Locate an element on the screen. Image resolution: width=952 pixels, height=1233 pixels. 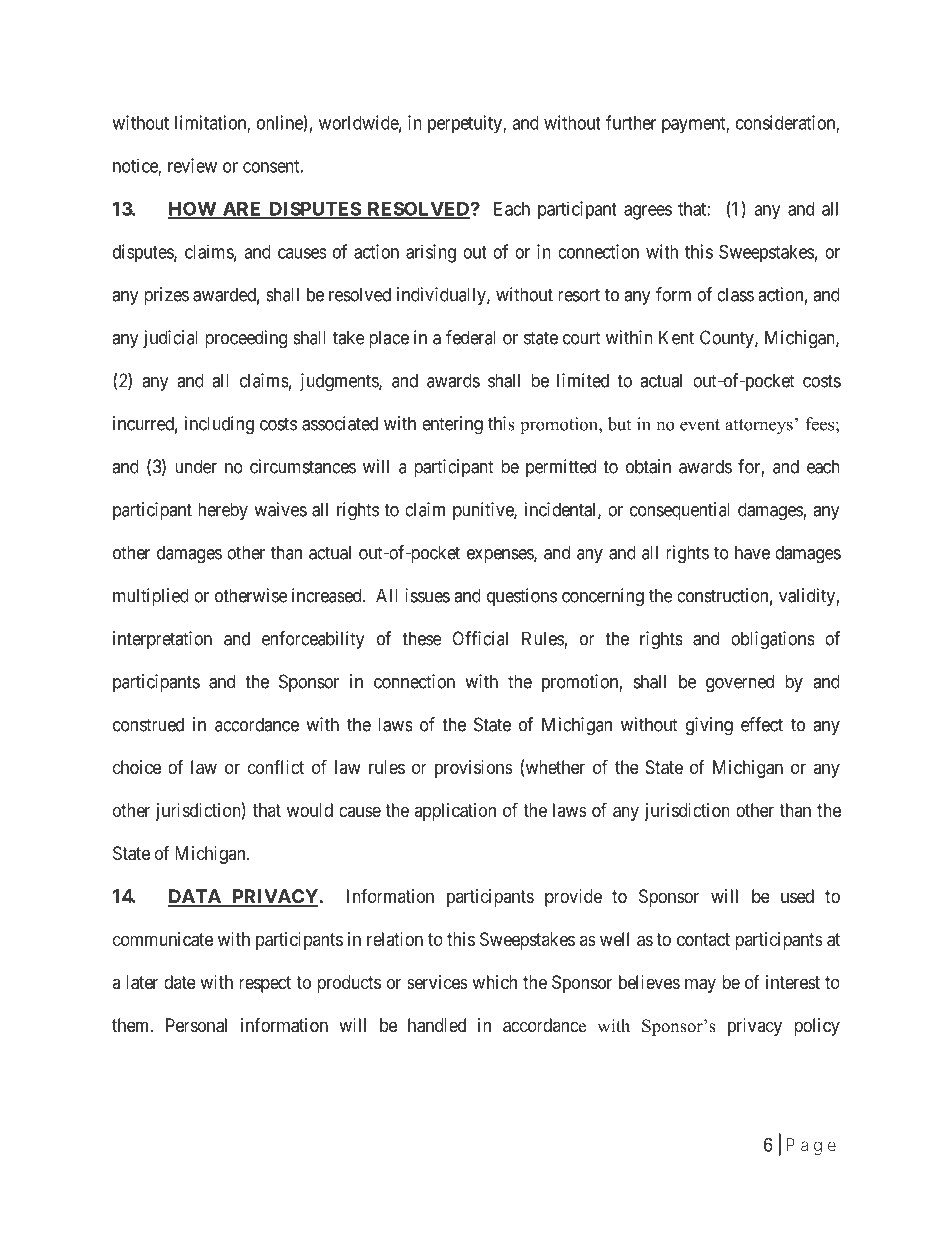
provisions is located at coordinates (474, 769).
